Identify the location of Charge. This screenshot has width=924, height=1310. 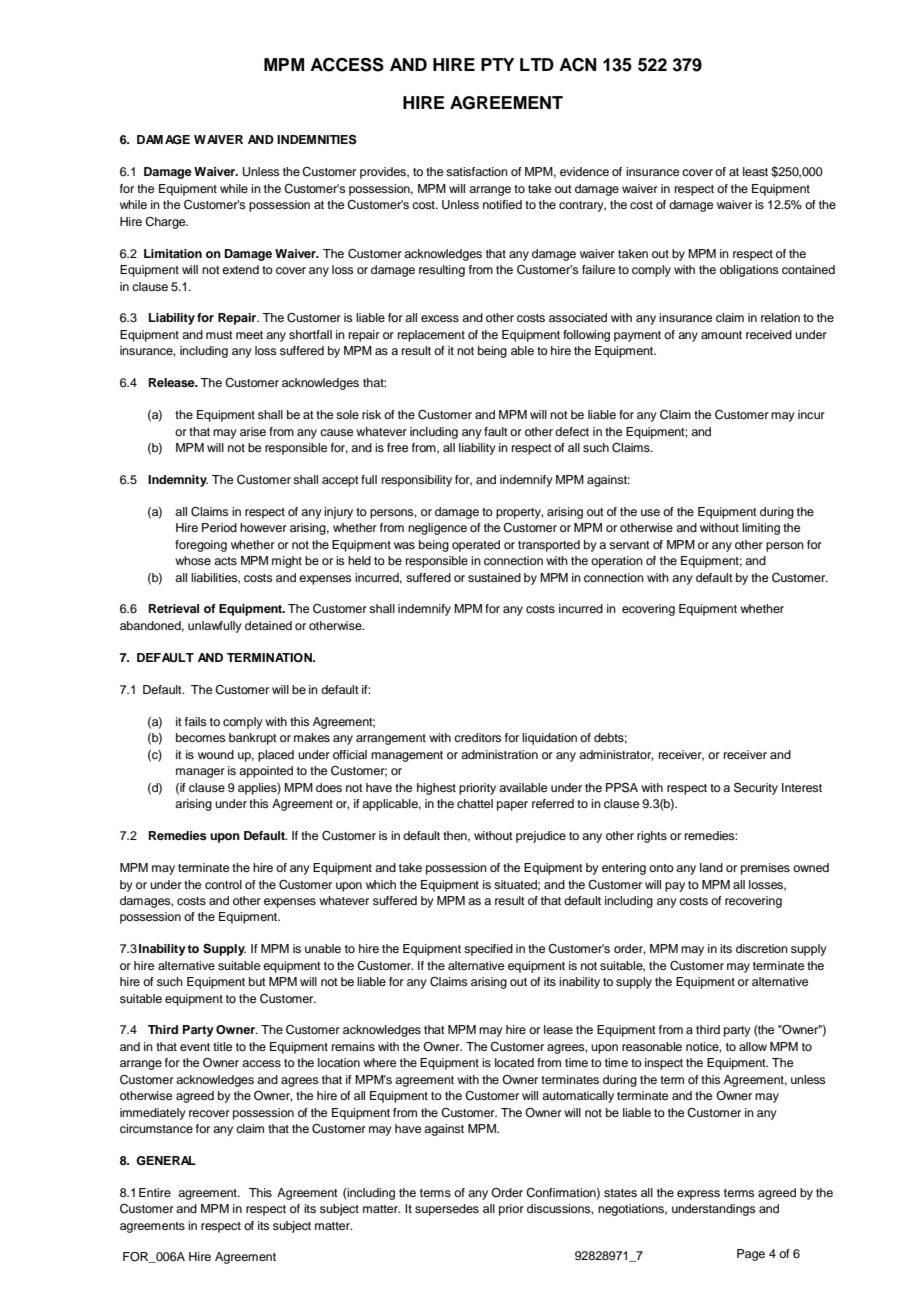
(166, 223).
